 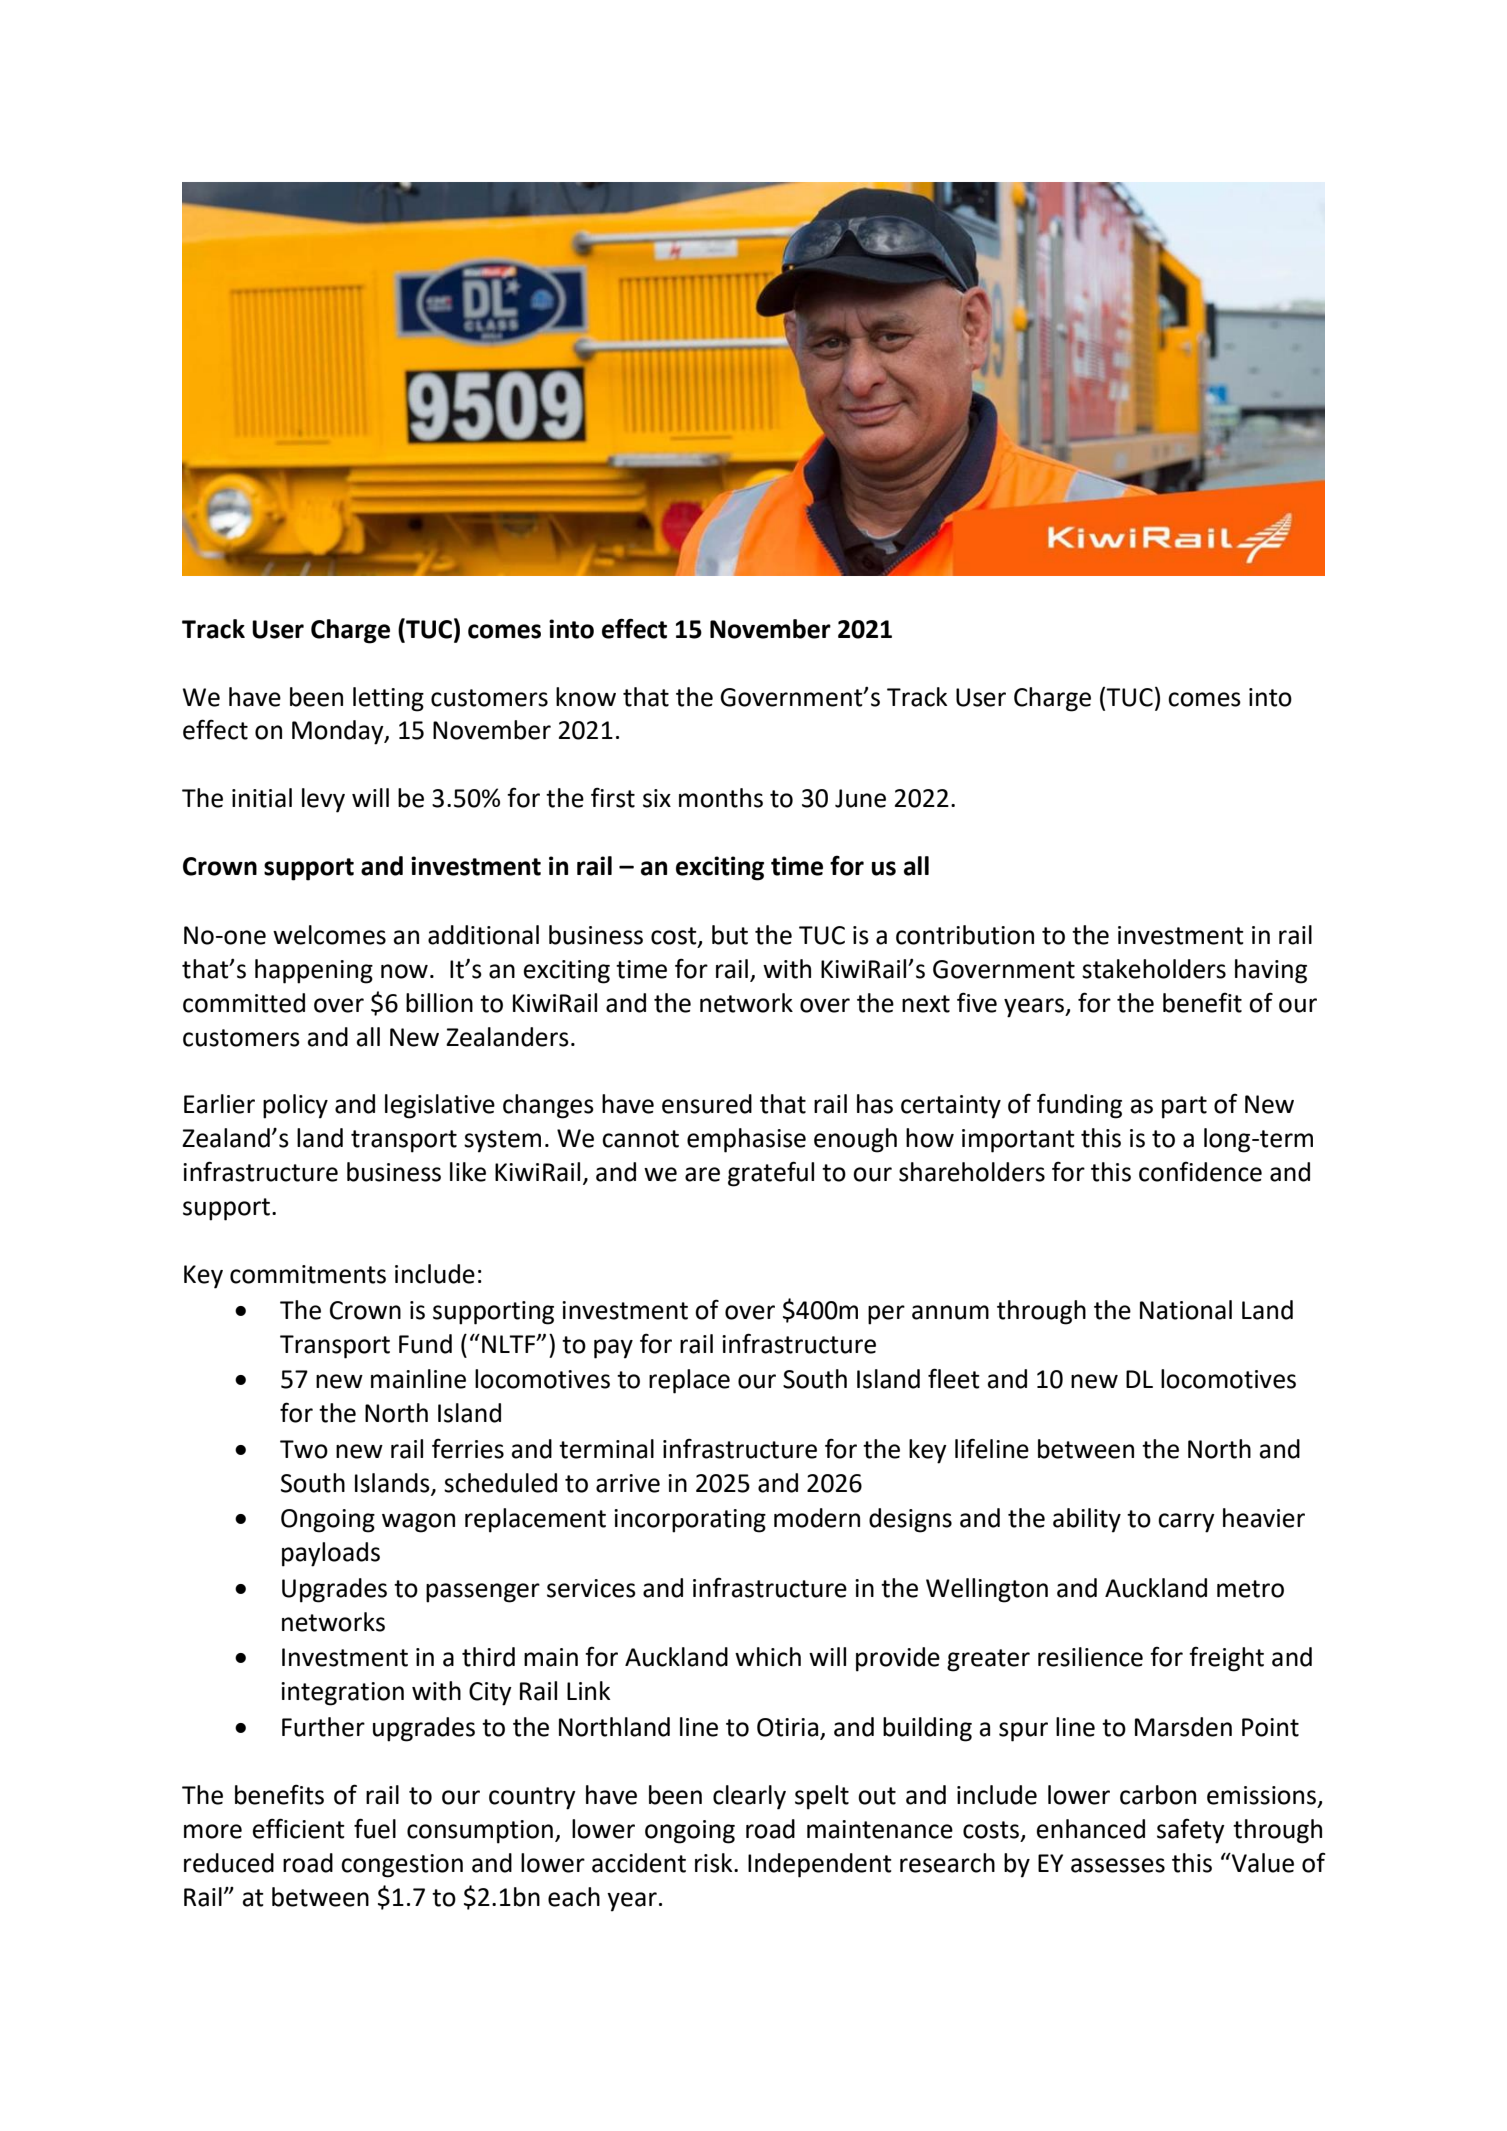 What do you see at coordinates (339, 732) in the image?
I see `Monday` at bounding box center [339, 732].
